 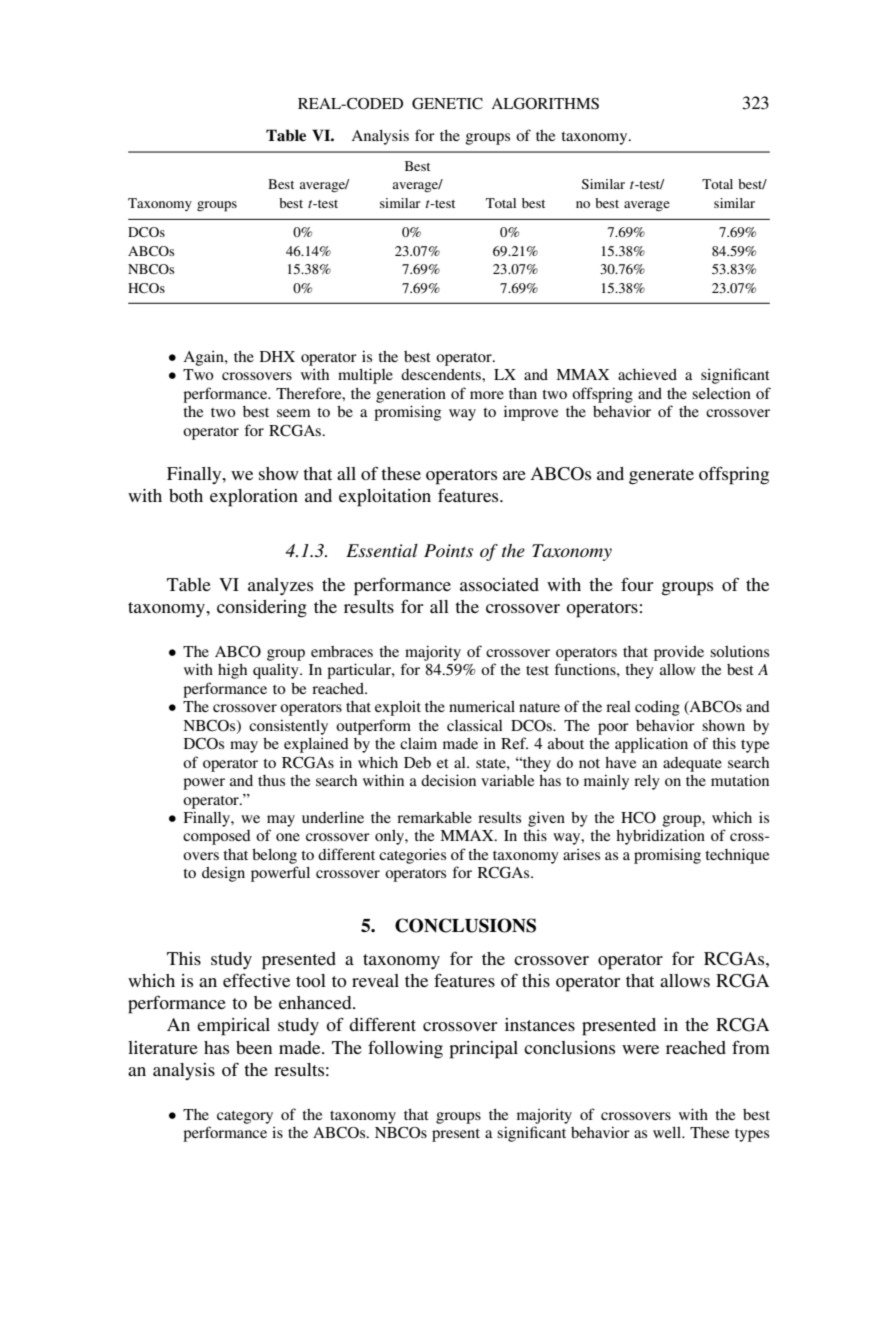 What do you see at coordinates (647, 374) in the document?
I see `achieved` at bounding box center [647, 374].
